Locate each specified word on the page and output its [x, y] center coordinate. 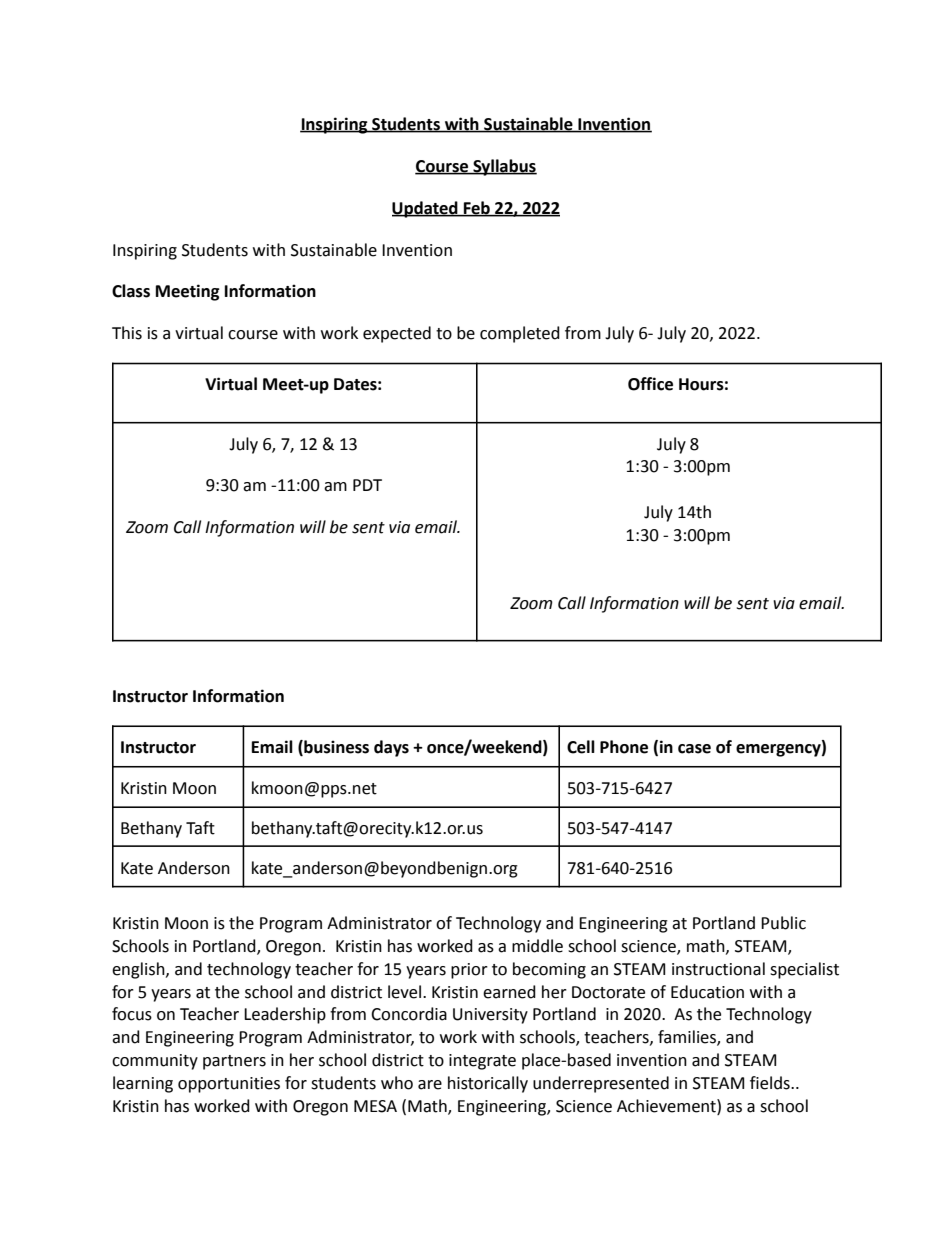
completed [520, 334]
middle [537, 946]
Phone [624, 747]
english [139, 970]
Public [783, 923]
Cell [581, 747]
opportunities [229, 1085]
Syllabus [504, 167]
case [694, 749]
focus [132, 1014]
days [391, 748]
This [127, 333]
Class [131, 291]
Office [650, 384]
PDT [367, 485]
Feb [477, 208]
